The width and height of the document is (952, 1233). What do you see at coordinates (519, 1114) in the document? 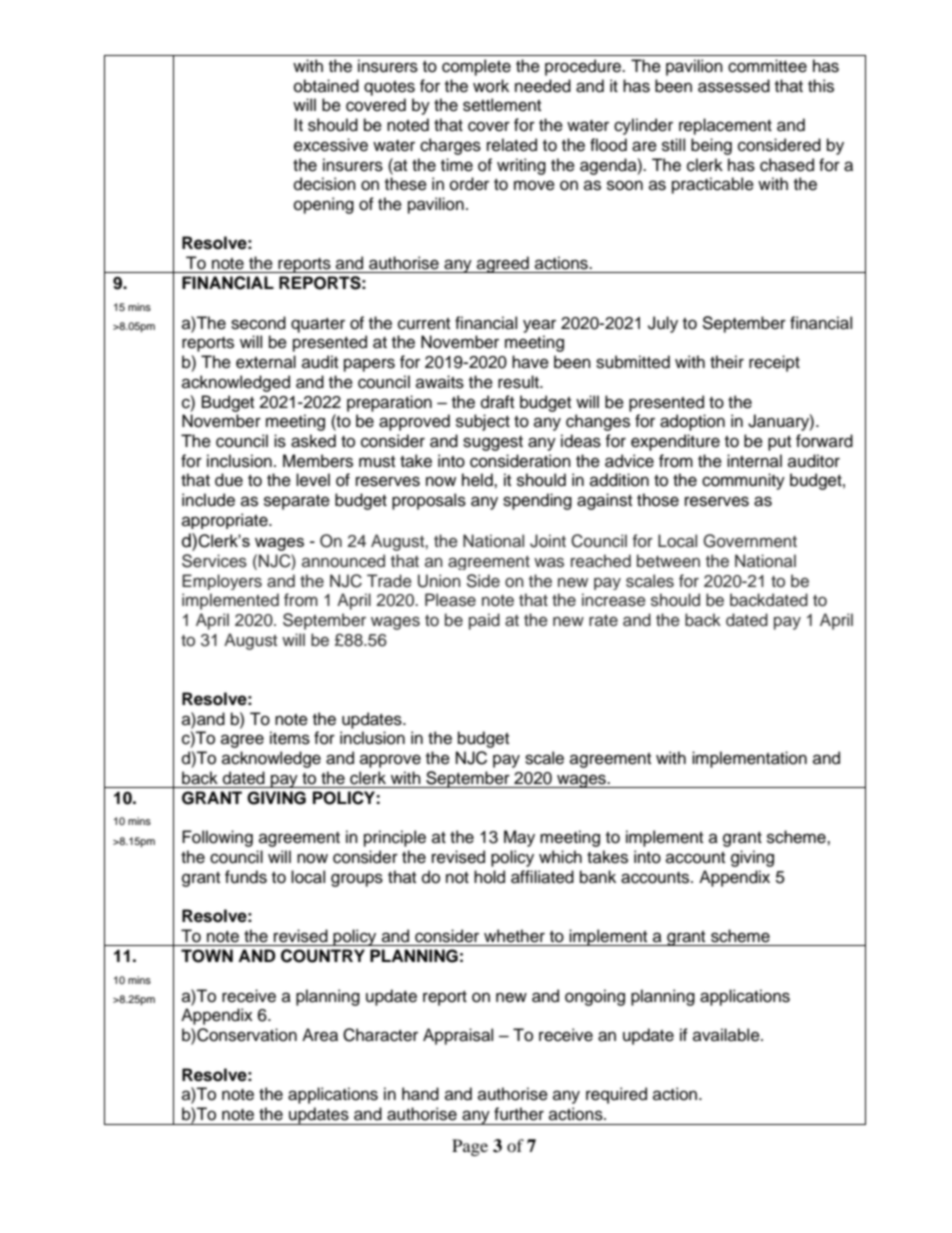
I see `further` at bounding box center [519, 1114].
